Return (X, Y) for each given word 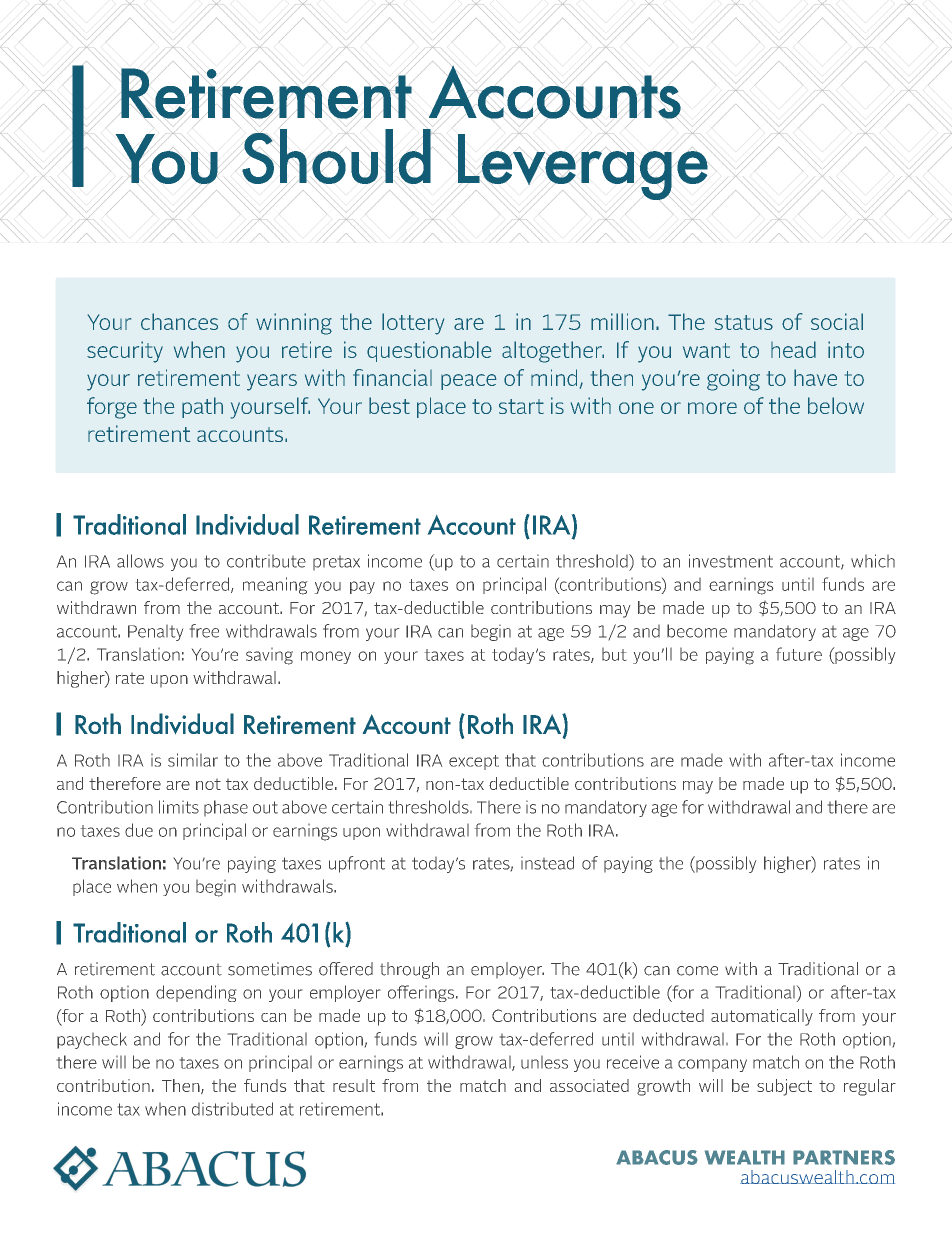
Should (337, 157)
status (744, 322)
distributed (232, 1109)
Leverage (583, 167)
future (799, 654)
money (326, 657)
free (204, 631)
